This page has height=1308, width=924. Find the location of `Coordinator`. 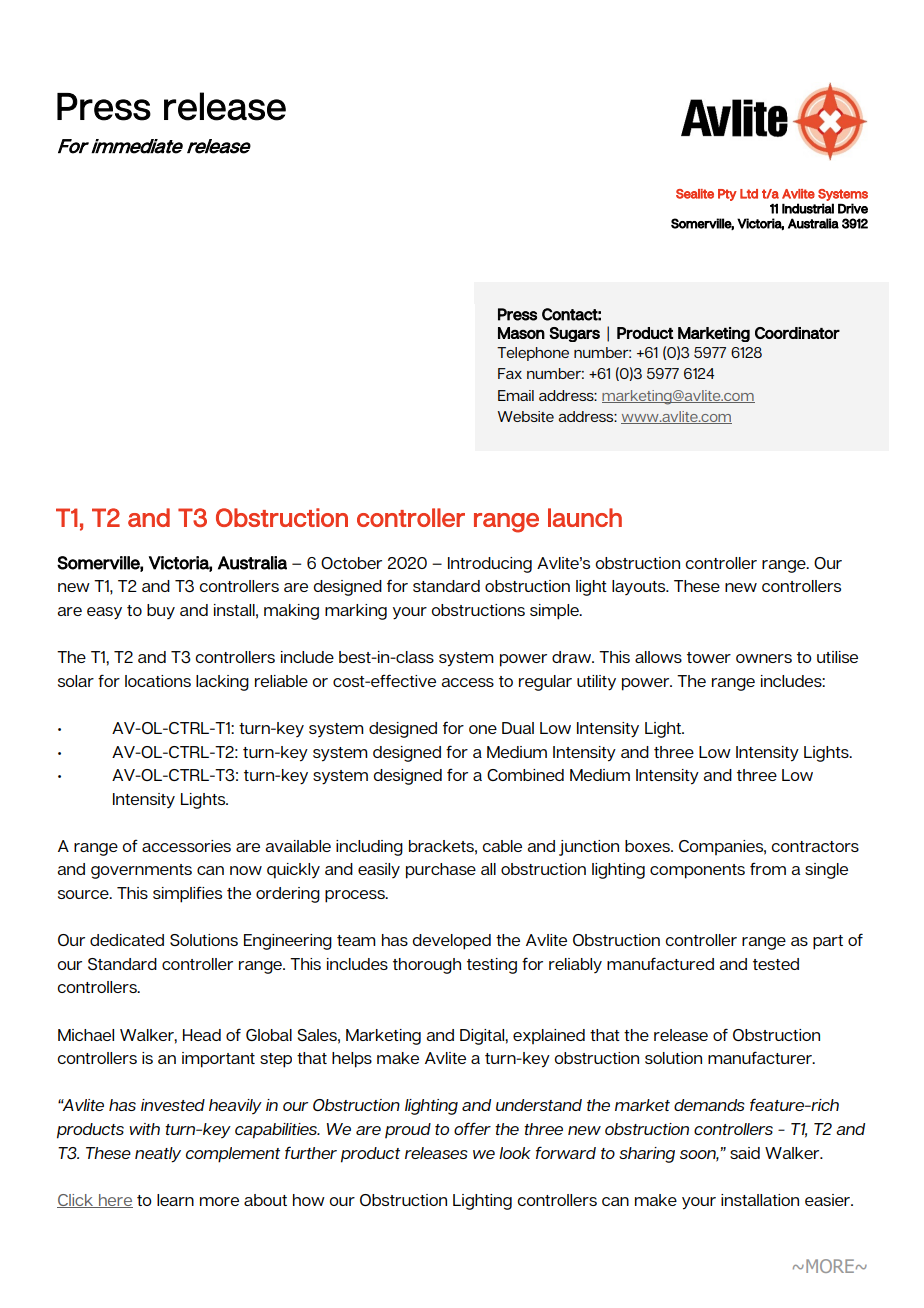

Coordinator is located at coordinates (797, 333).
